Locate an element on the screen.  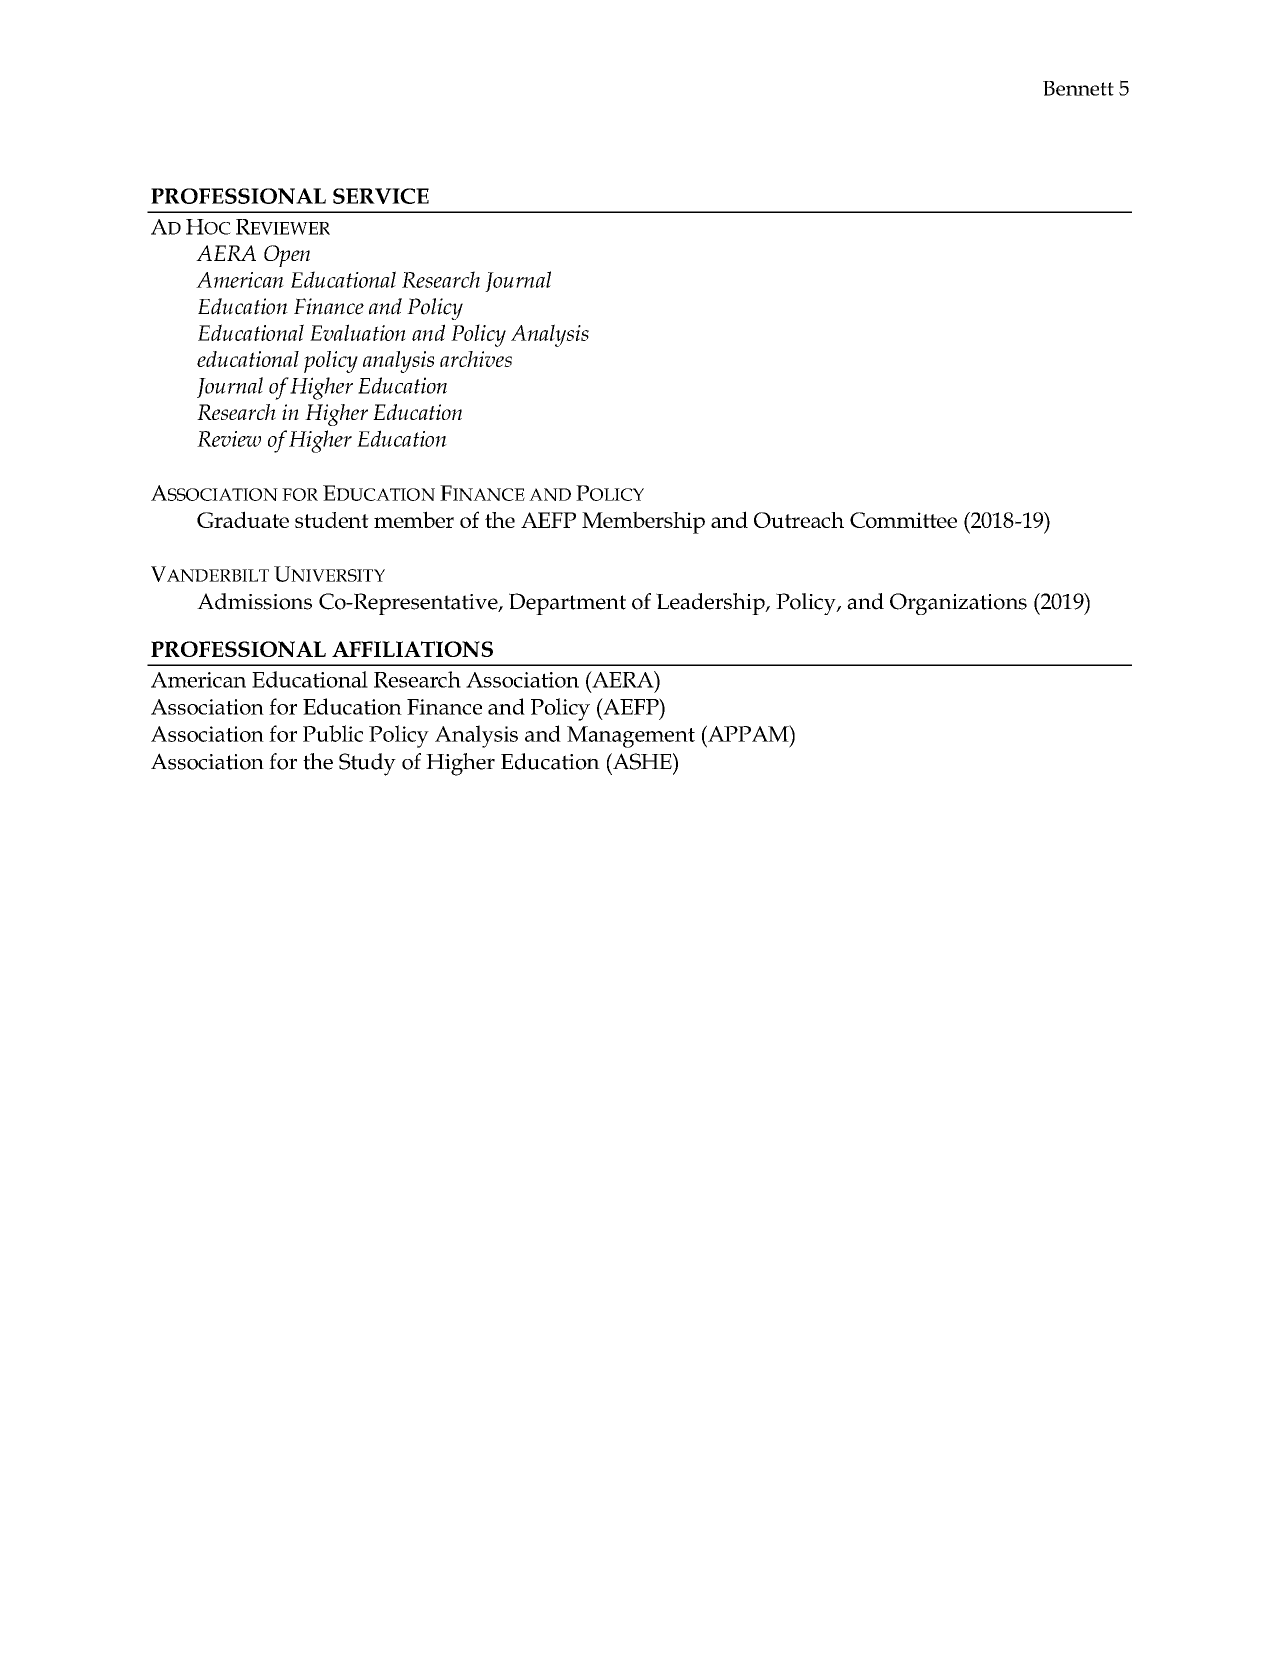
Bennett is located at coordinates (1078, 88).
